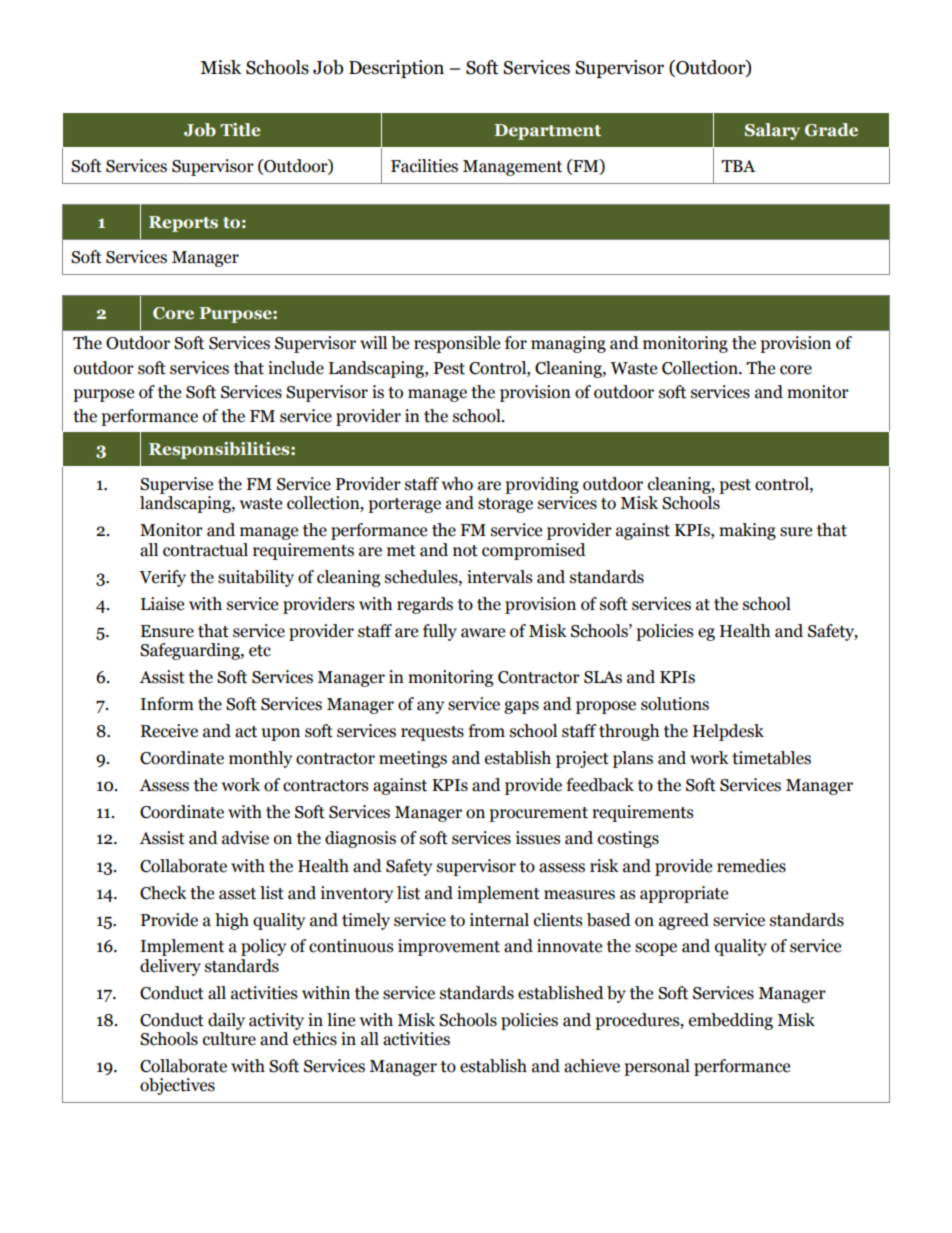  What do you see at coordinates (568, 344) in the screenshot?
I see `managing` at bounding box center [568, 344].
